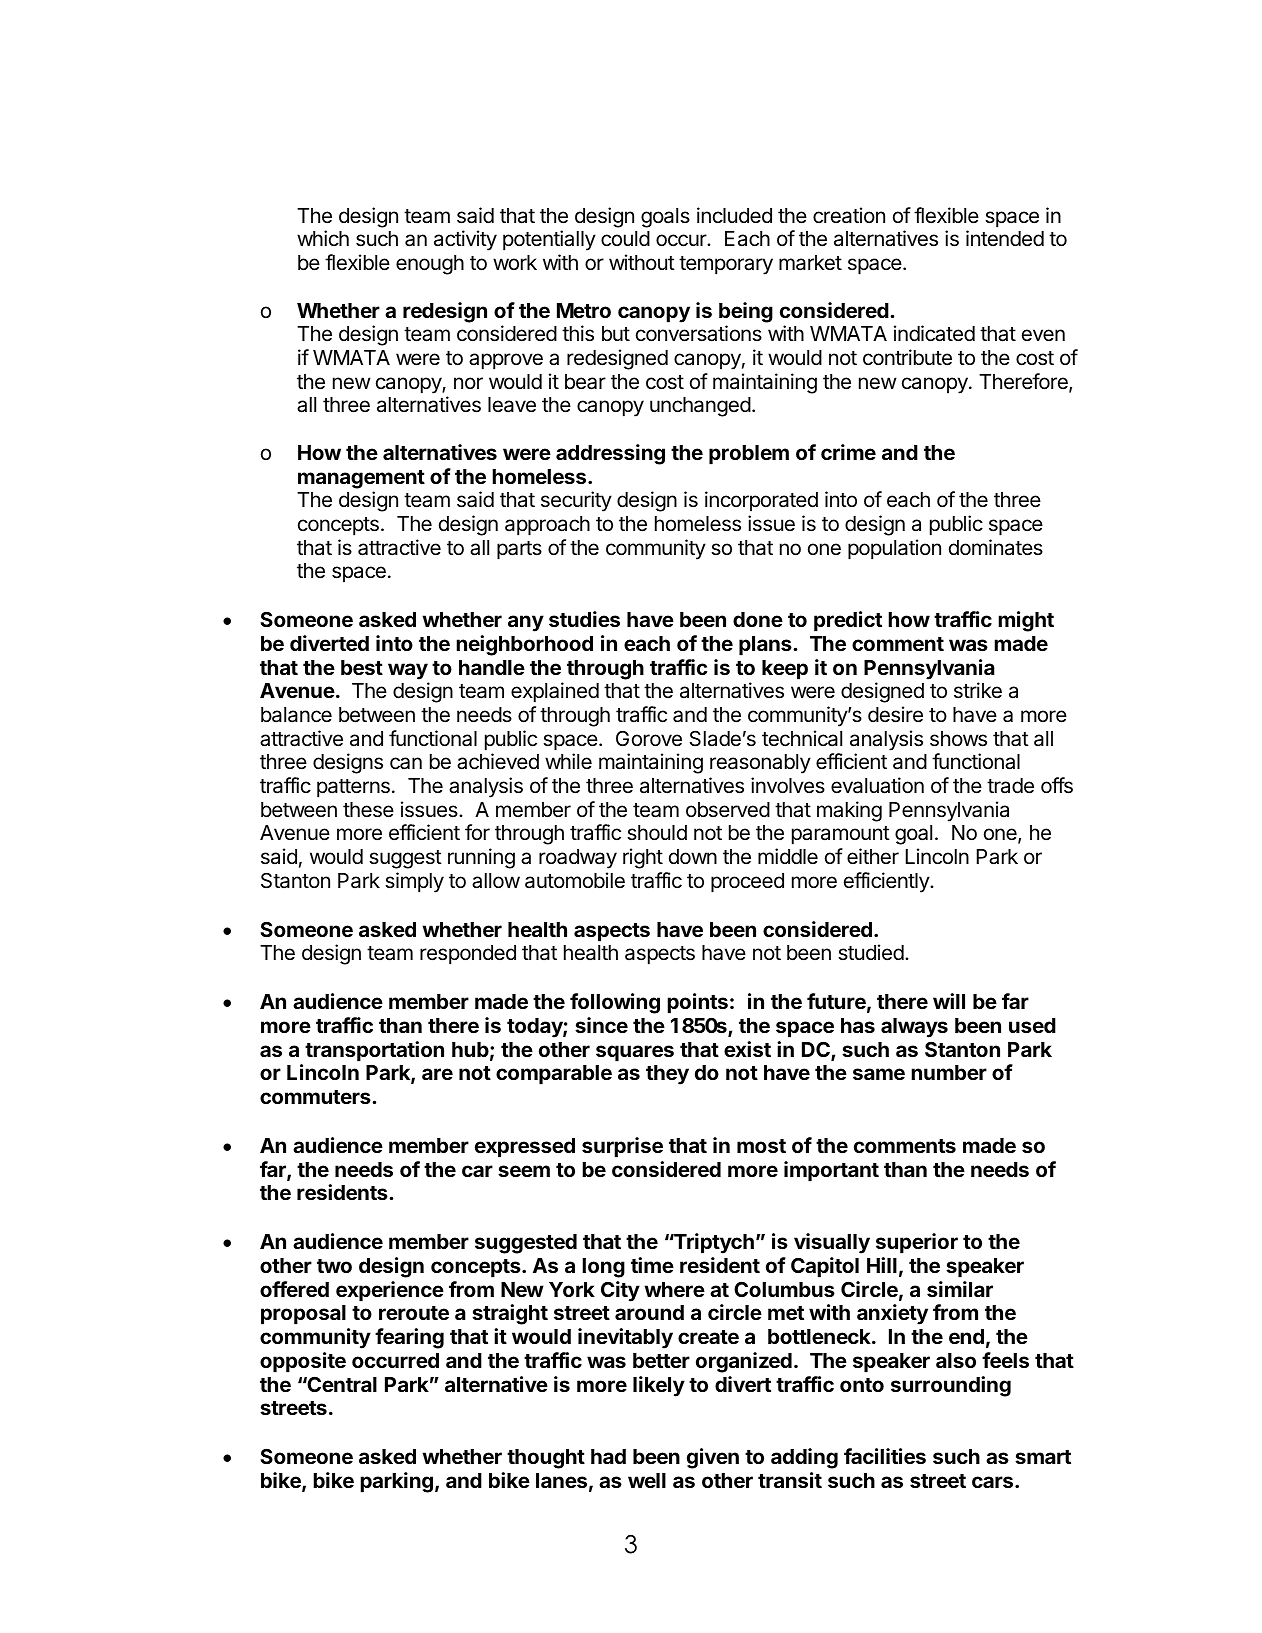  What do you see at coordinates (430, 265) in the screenshot?
I see `enough` at bounding box center [430, 265].
